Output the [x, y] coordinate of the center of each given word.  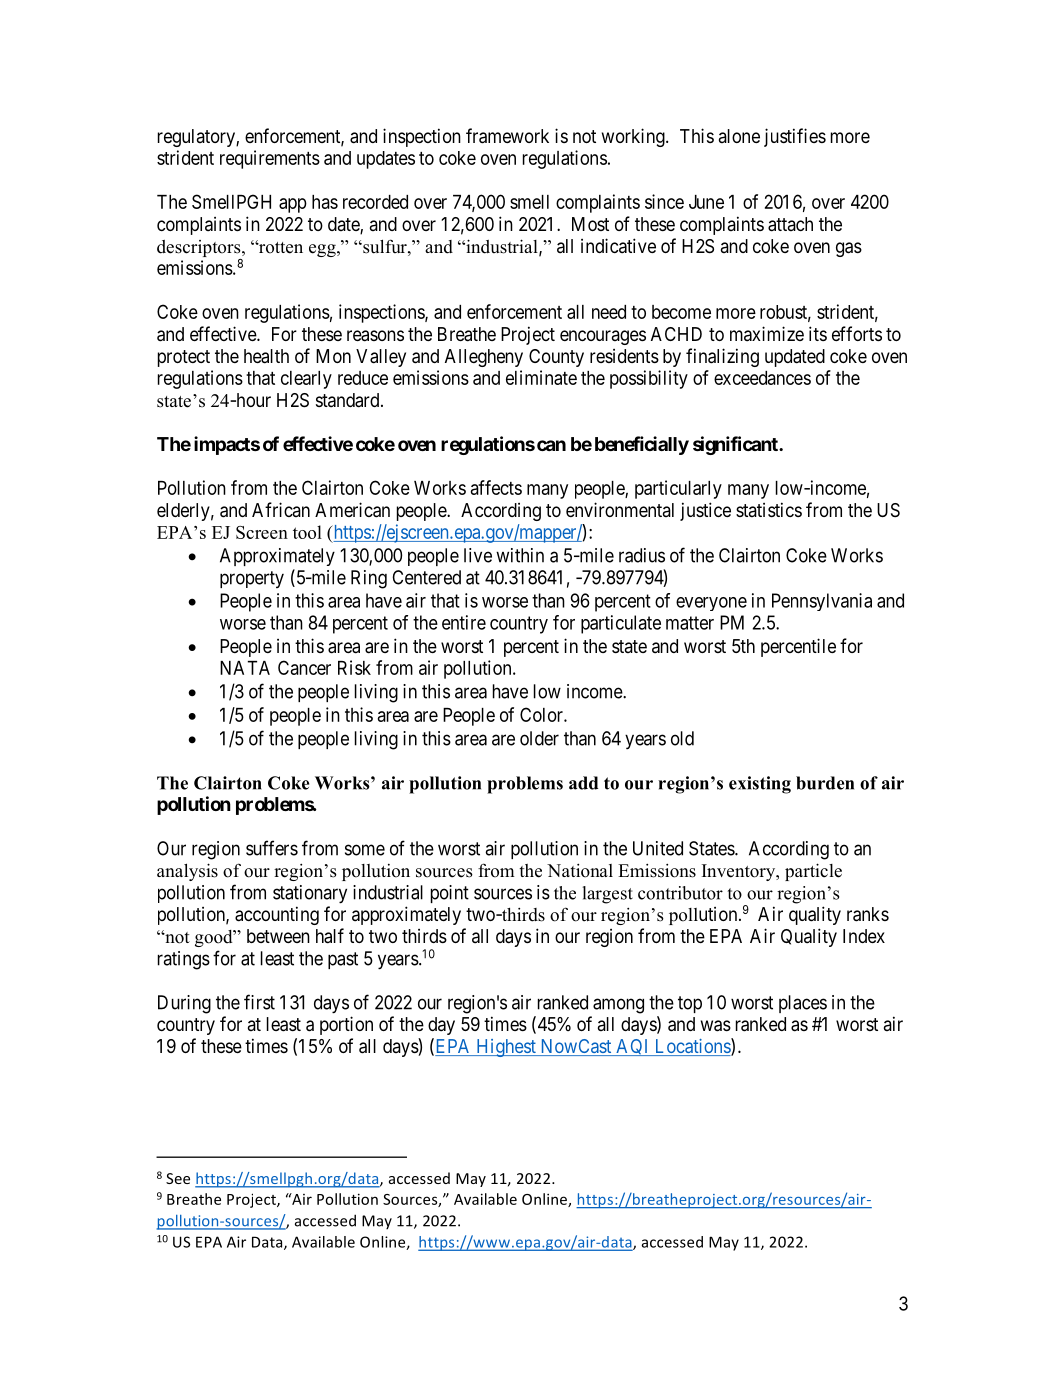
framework [507, 136]
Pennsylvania [822, 602]
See [178, 1178]
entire [464, 622]
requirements [270, 159]
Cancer [304, 667]
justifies [795, 137]
